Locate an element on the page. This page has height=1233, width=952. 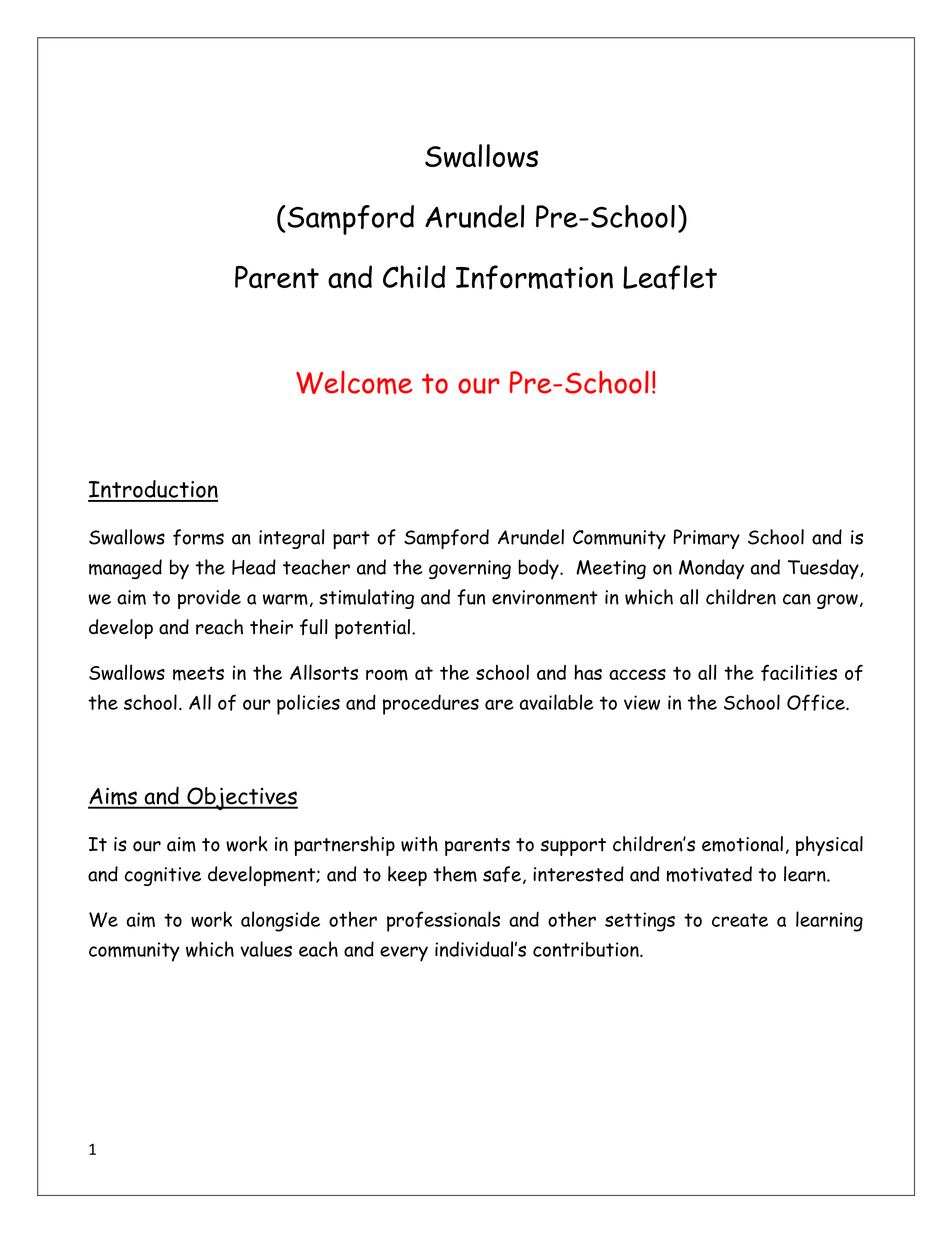
Office is located at coordinates (817, 702).
